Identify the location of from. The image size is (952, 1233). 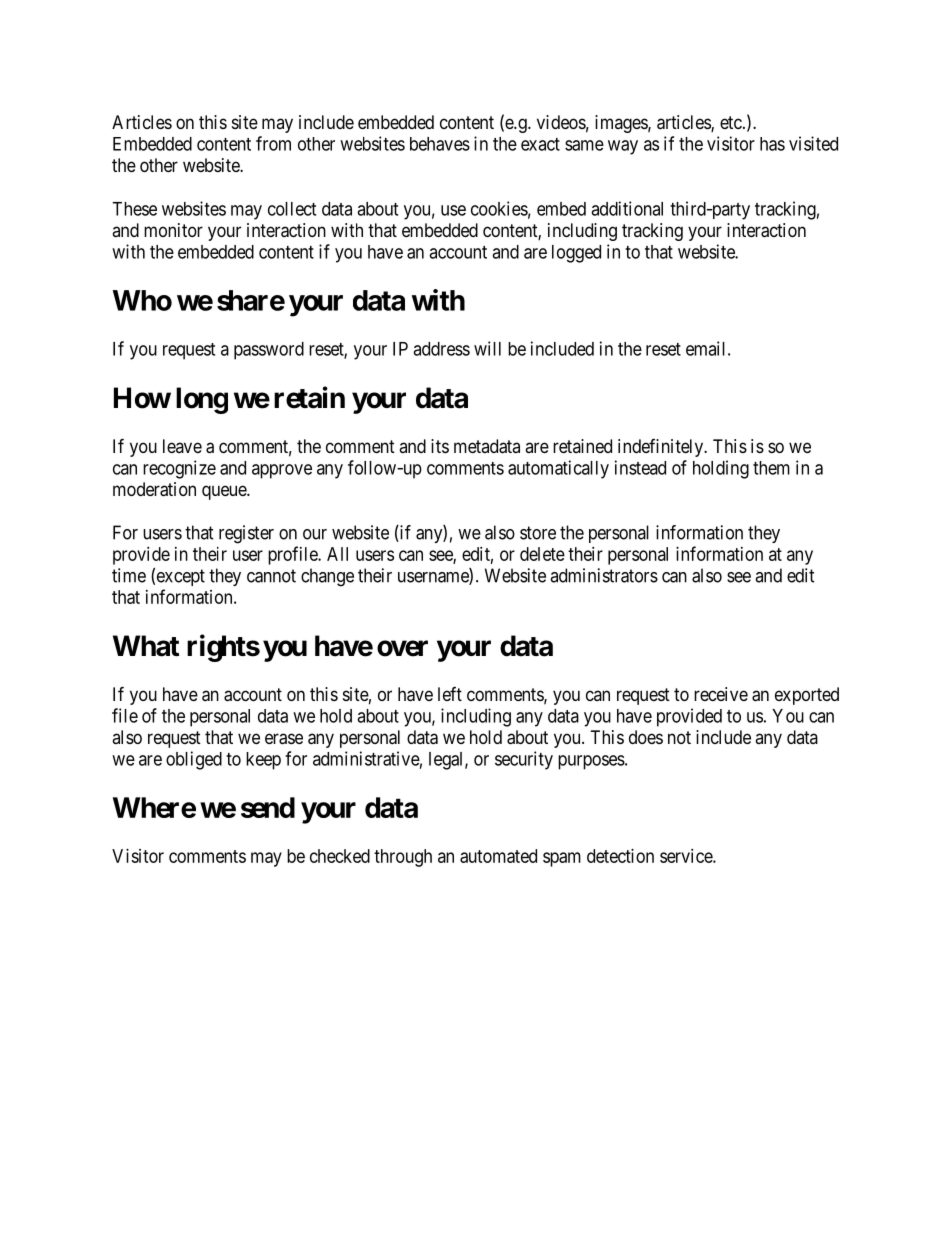
(273, 143).
